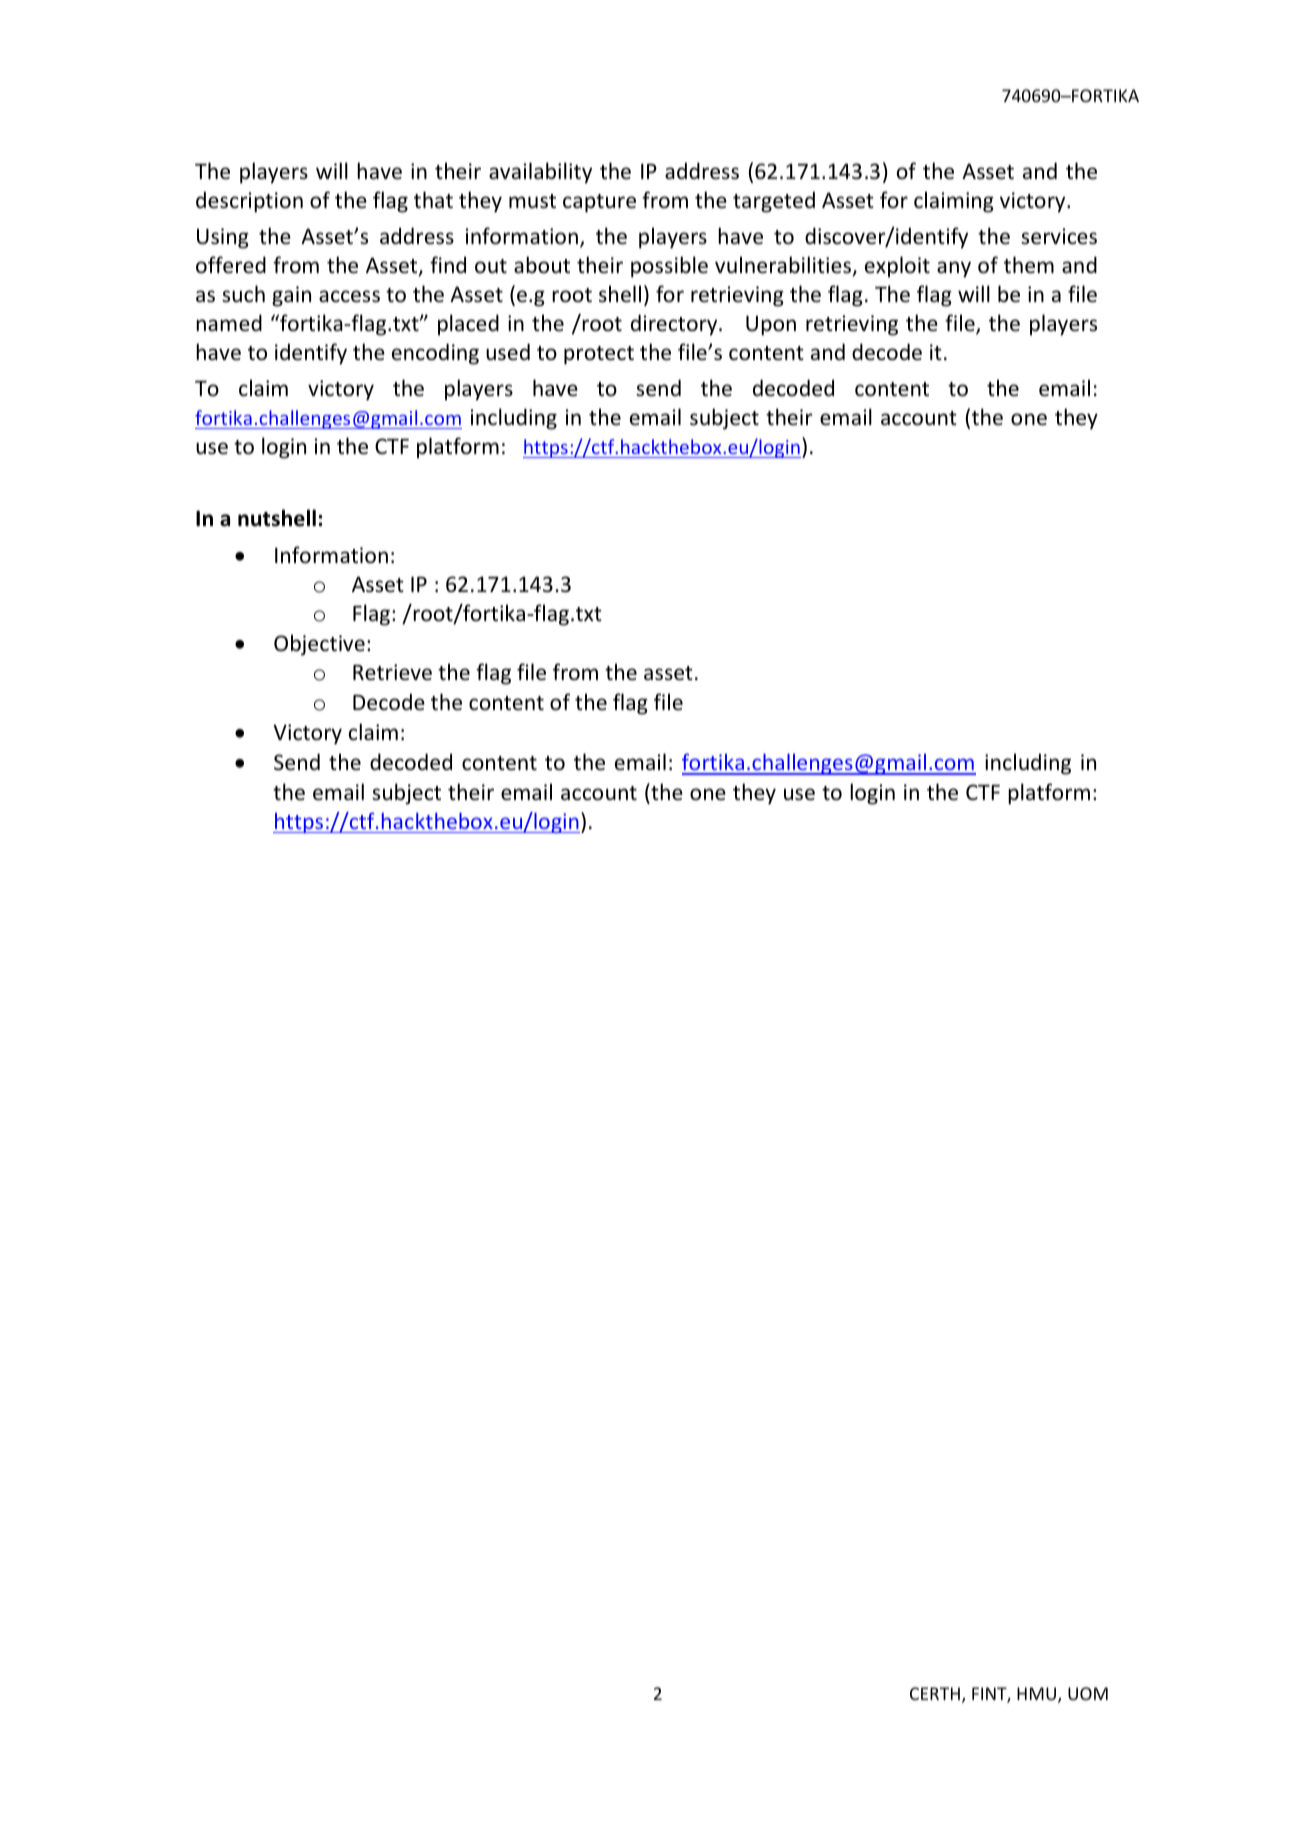  What do you see at coordinates (1088, 1693) in the screenshot?
I see `UOM` at bounding box center [1088, 1693].
